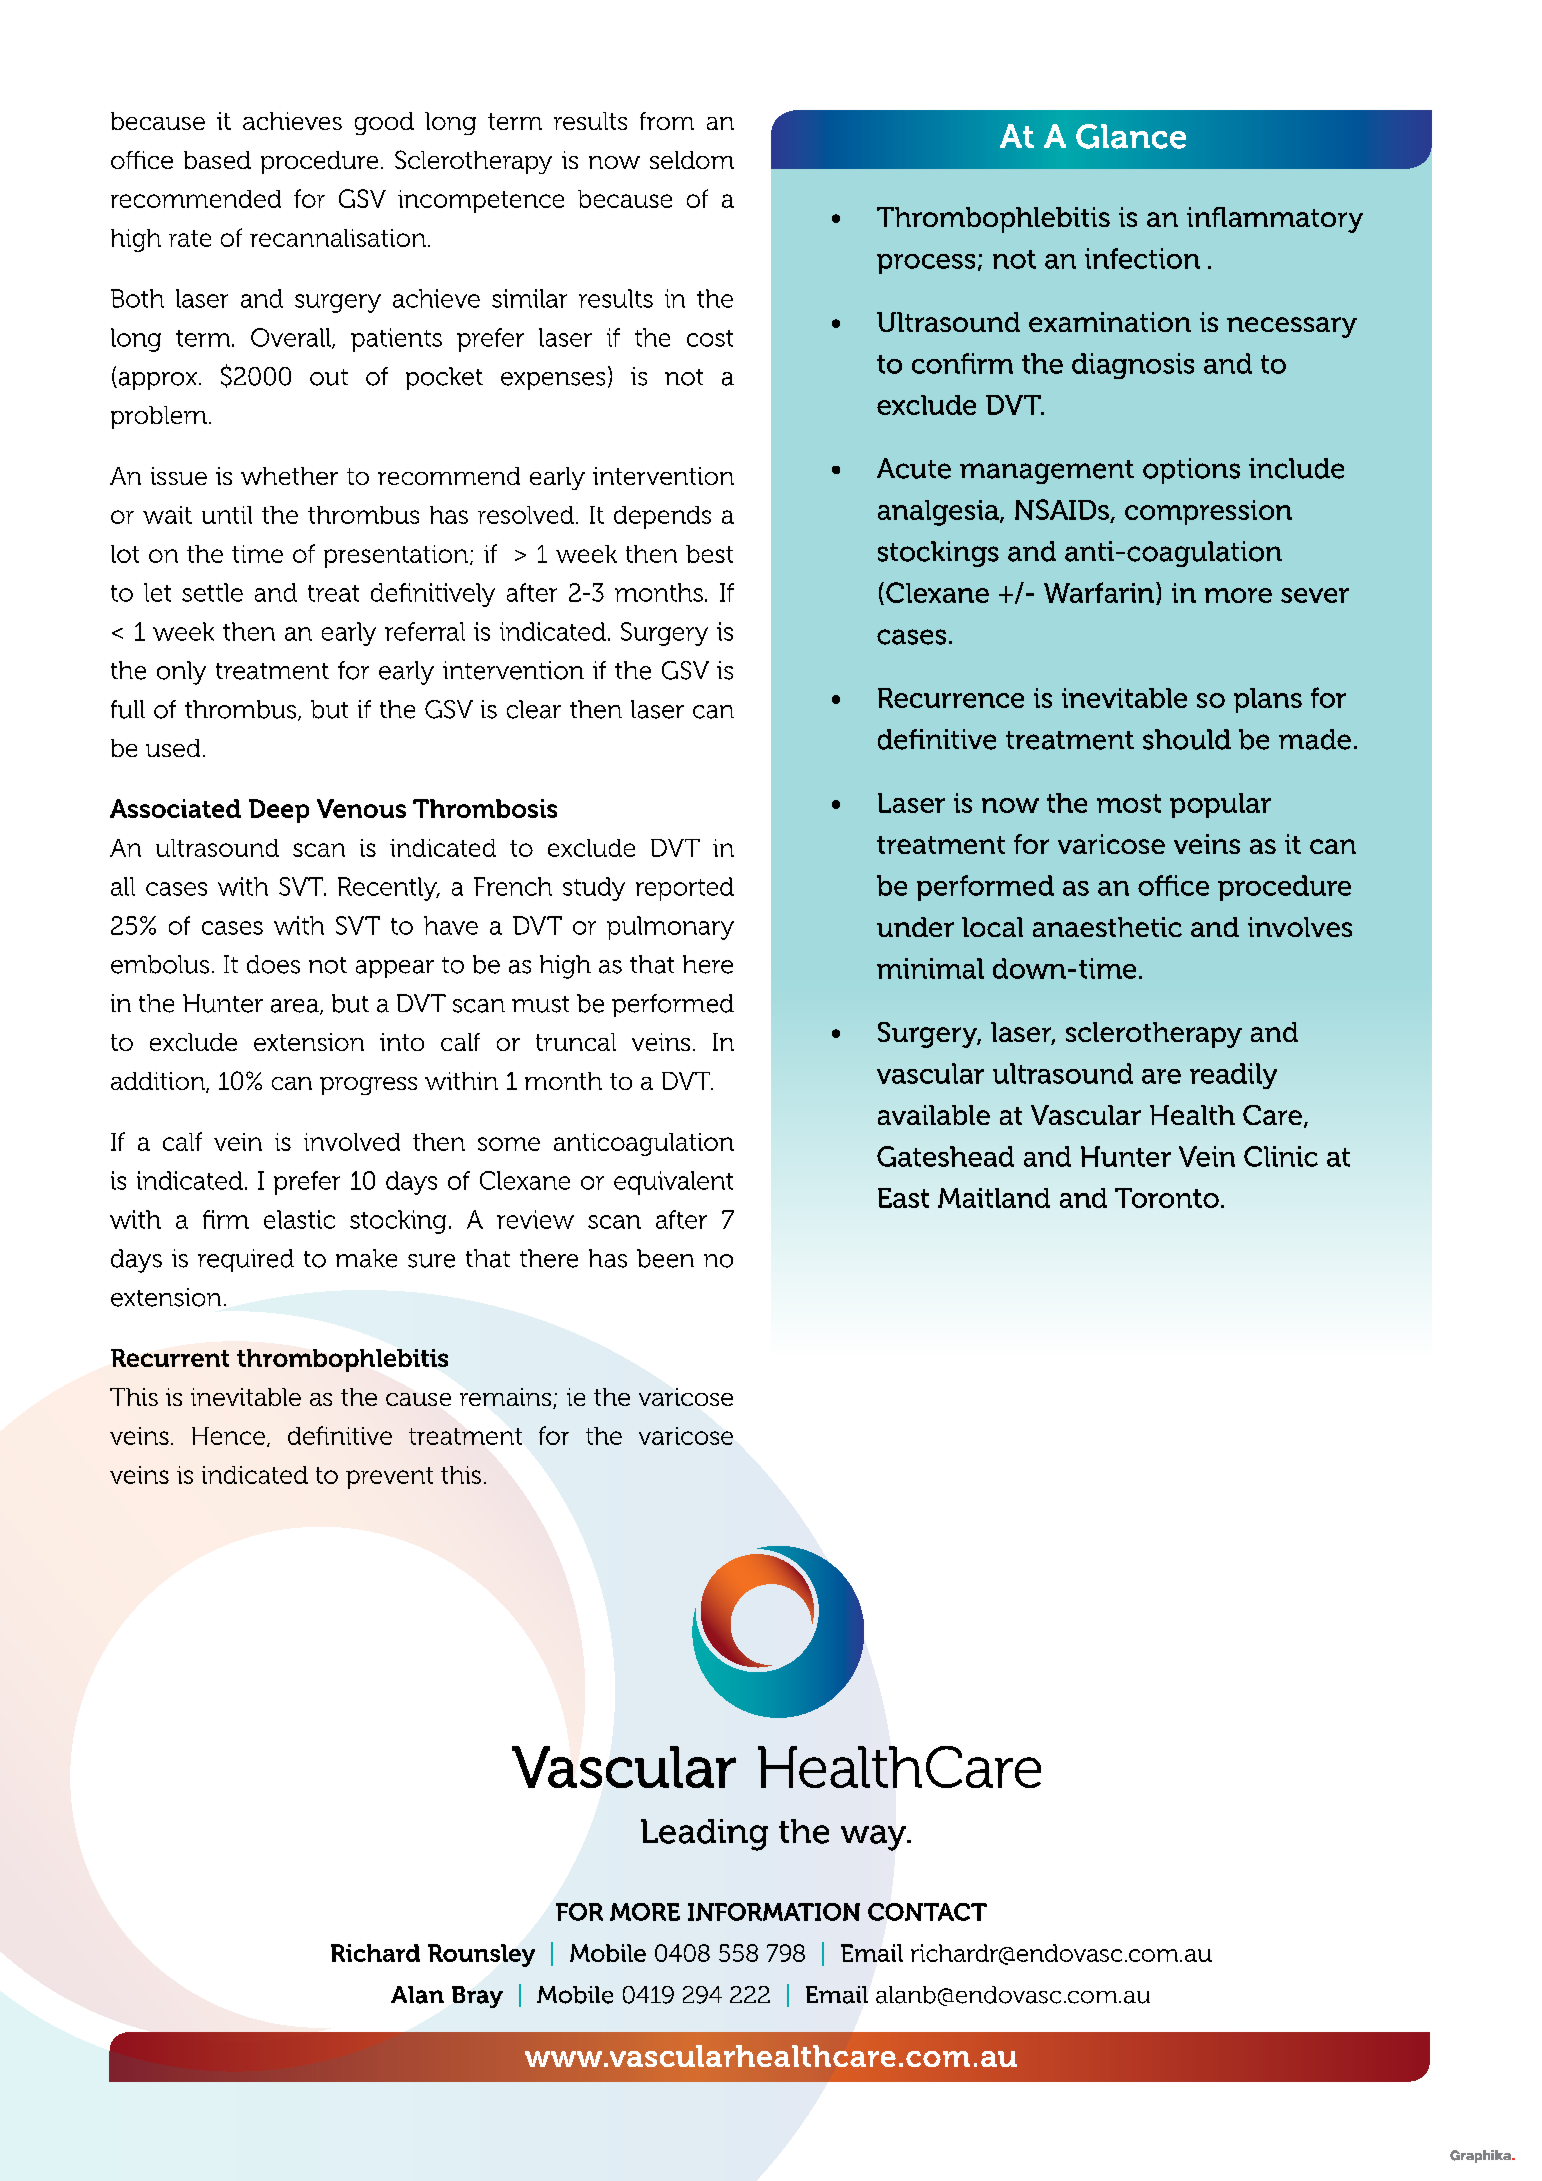 Image resolution: width=1542 pixels, height=2181 pixels. I want to click on area, so click(296, 1007).
